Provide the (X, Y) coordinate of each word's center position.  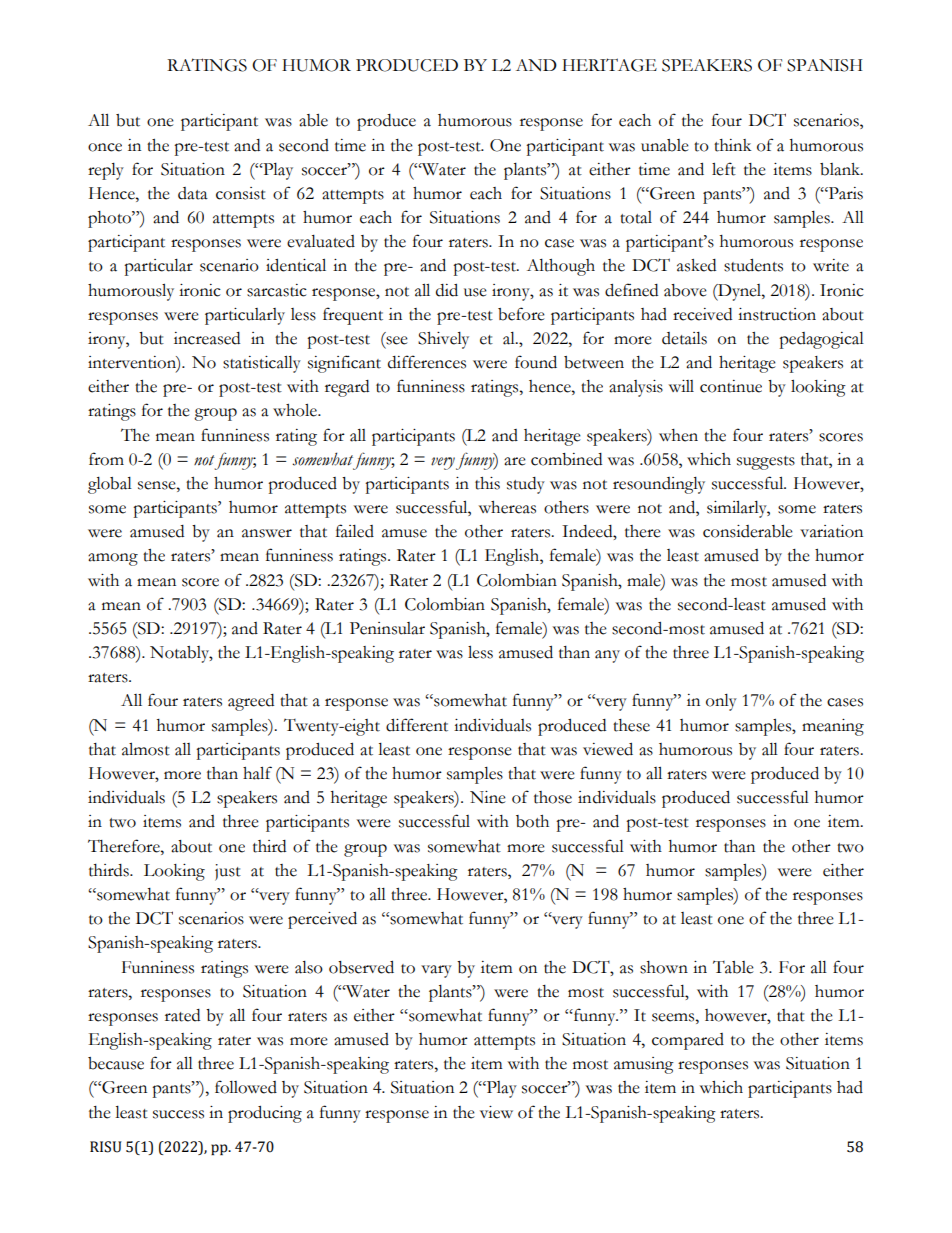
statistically (262, 364)
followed (246, 1087)
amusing (644, 1065)
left (724, 169)
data (193, 193)
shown (664, 967)
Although (561, 267)
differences (427, 362)
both (532, 821)
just (228, 872)
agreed (251, 702)
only (721, 702)
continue (731, 386)
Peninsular (387, 628)
